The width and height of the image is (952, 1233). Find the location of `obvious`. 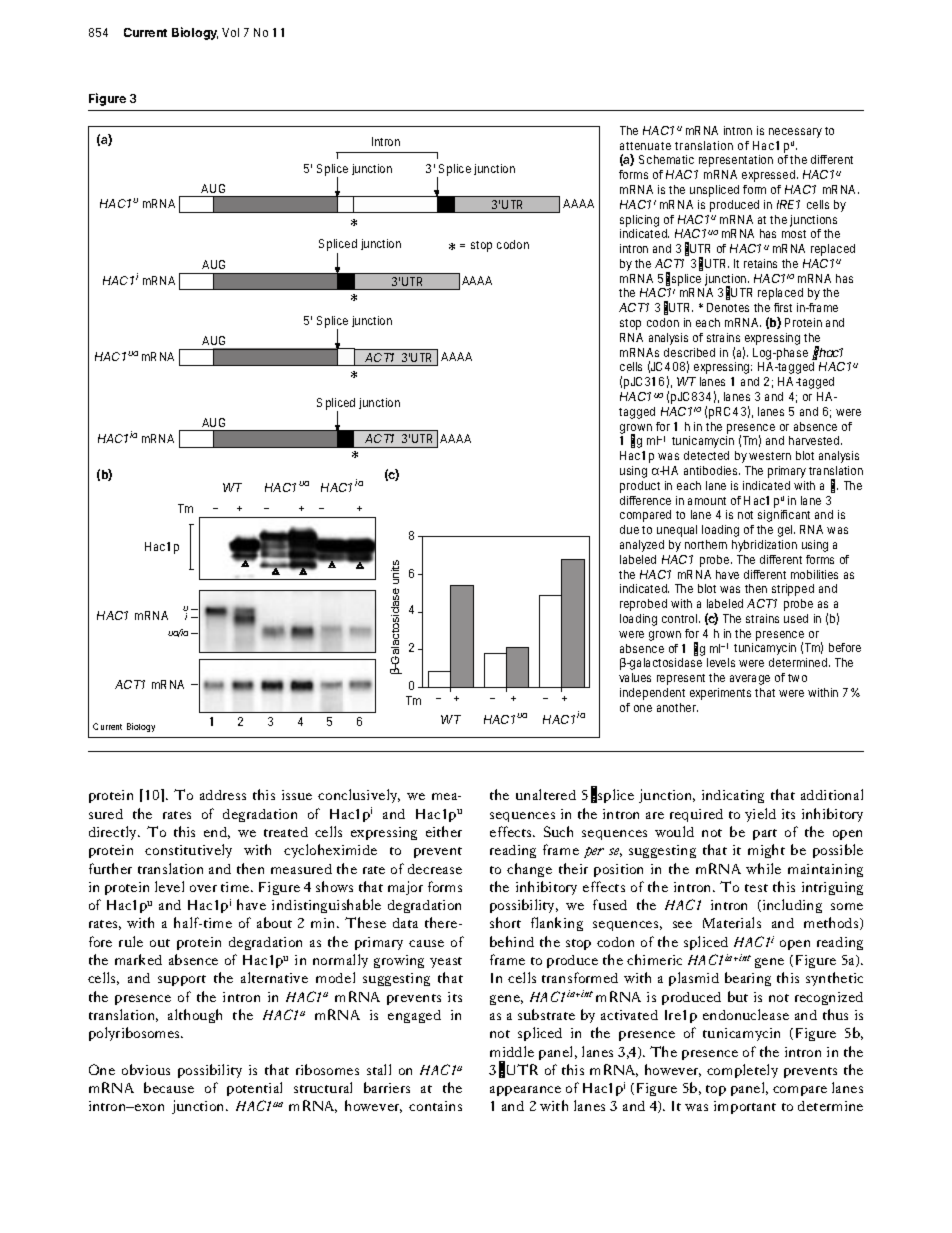

obvious is located at coordinates (146, 1069).
